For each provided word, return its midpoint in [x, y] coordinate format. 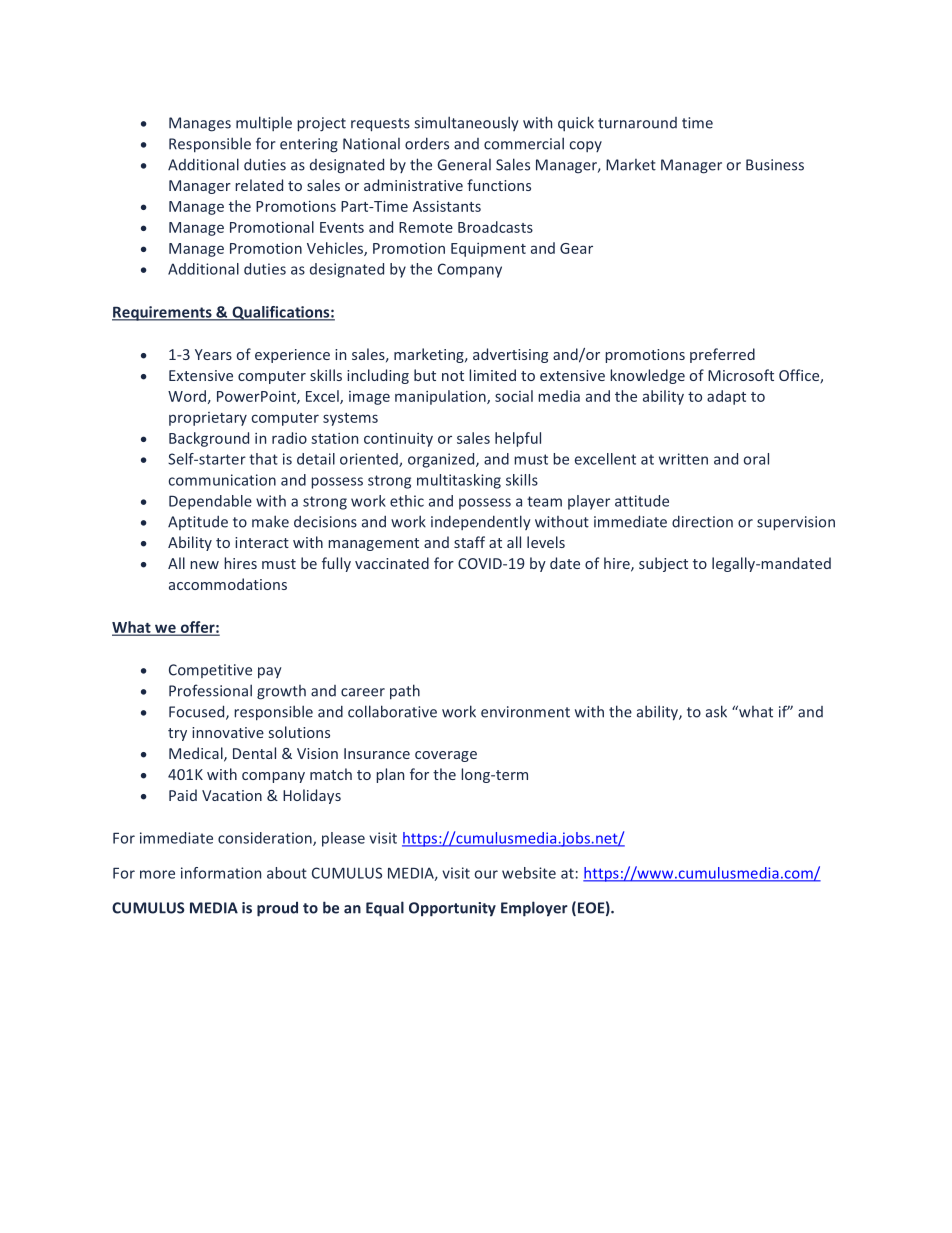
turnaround [637, 123]
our [486, 874]
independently [481, 522]
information [221, 873]
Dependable [210, 502]
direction [702, 521]
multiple [264, 123]
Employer [534, 909]
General [464, 165]
